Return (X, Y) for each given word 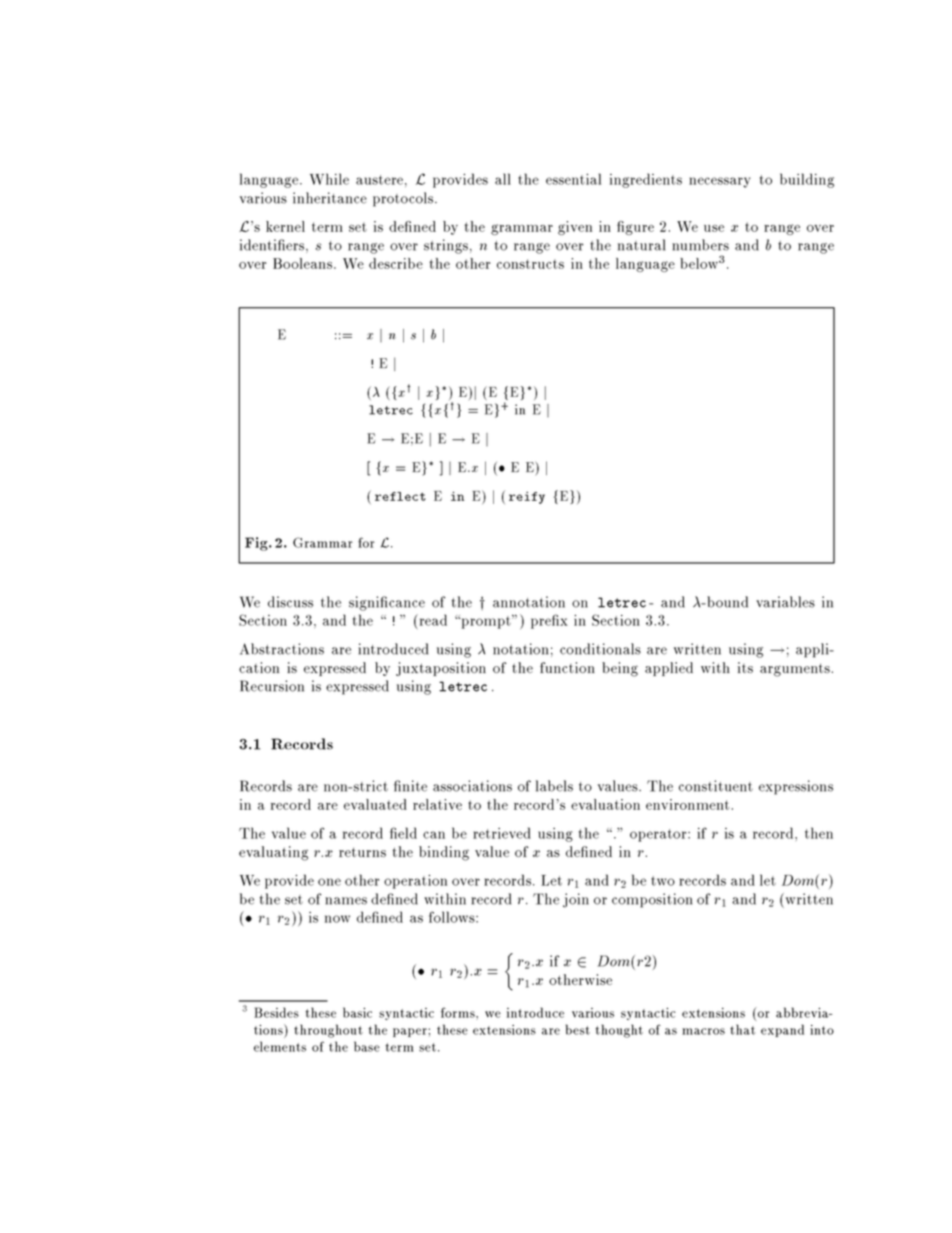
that (742, 1029)
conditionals (600, 649)
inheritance (330, 198)
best (578, 1029)
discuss (290, 602)
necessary (719, 182)
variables (785, 602)
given (575, 228)
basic (357, 1012)
